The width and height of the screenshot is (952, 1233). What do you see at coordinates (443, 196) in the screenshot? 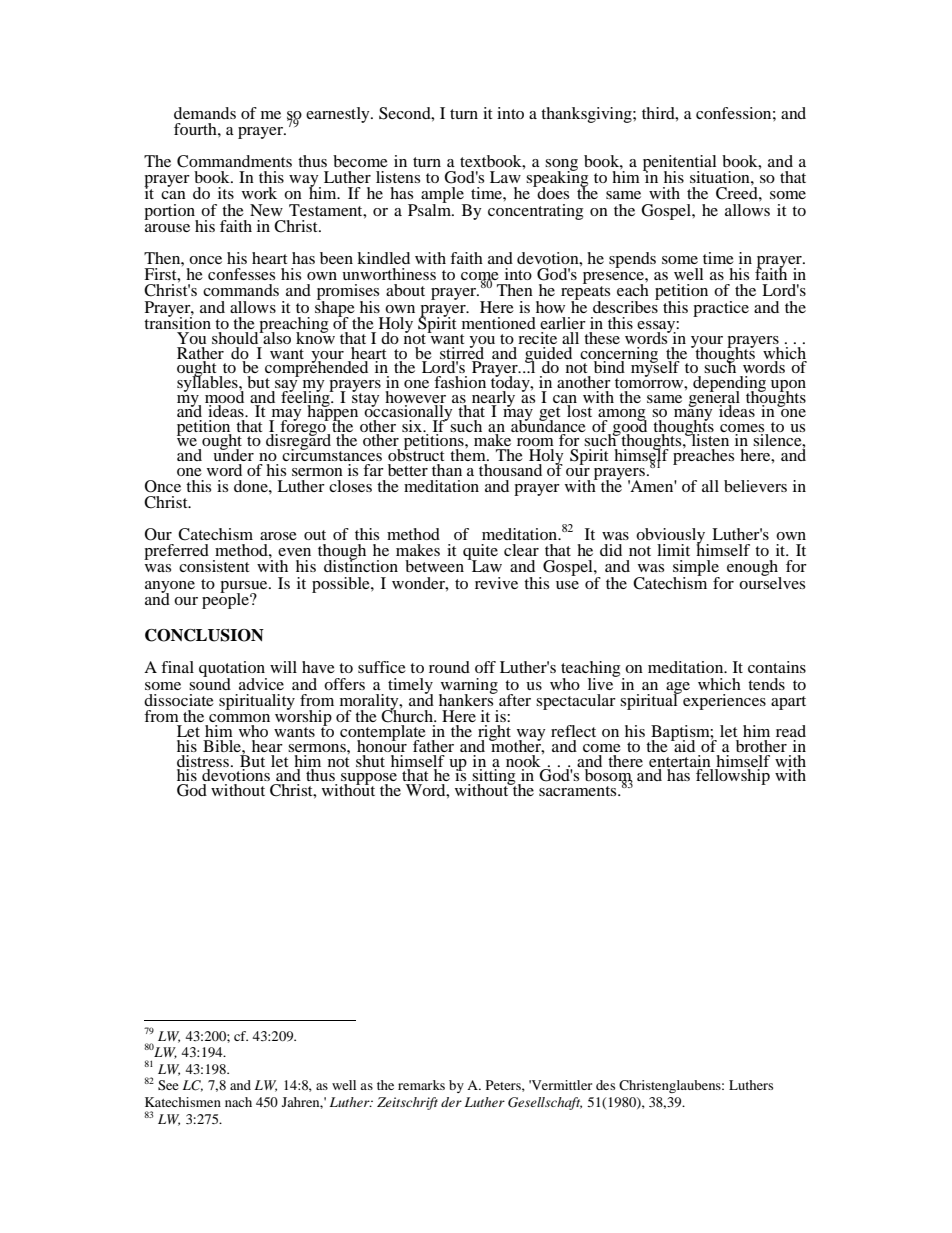
I see `ample` at bounding box center [443, 196].
